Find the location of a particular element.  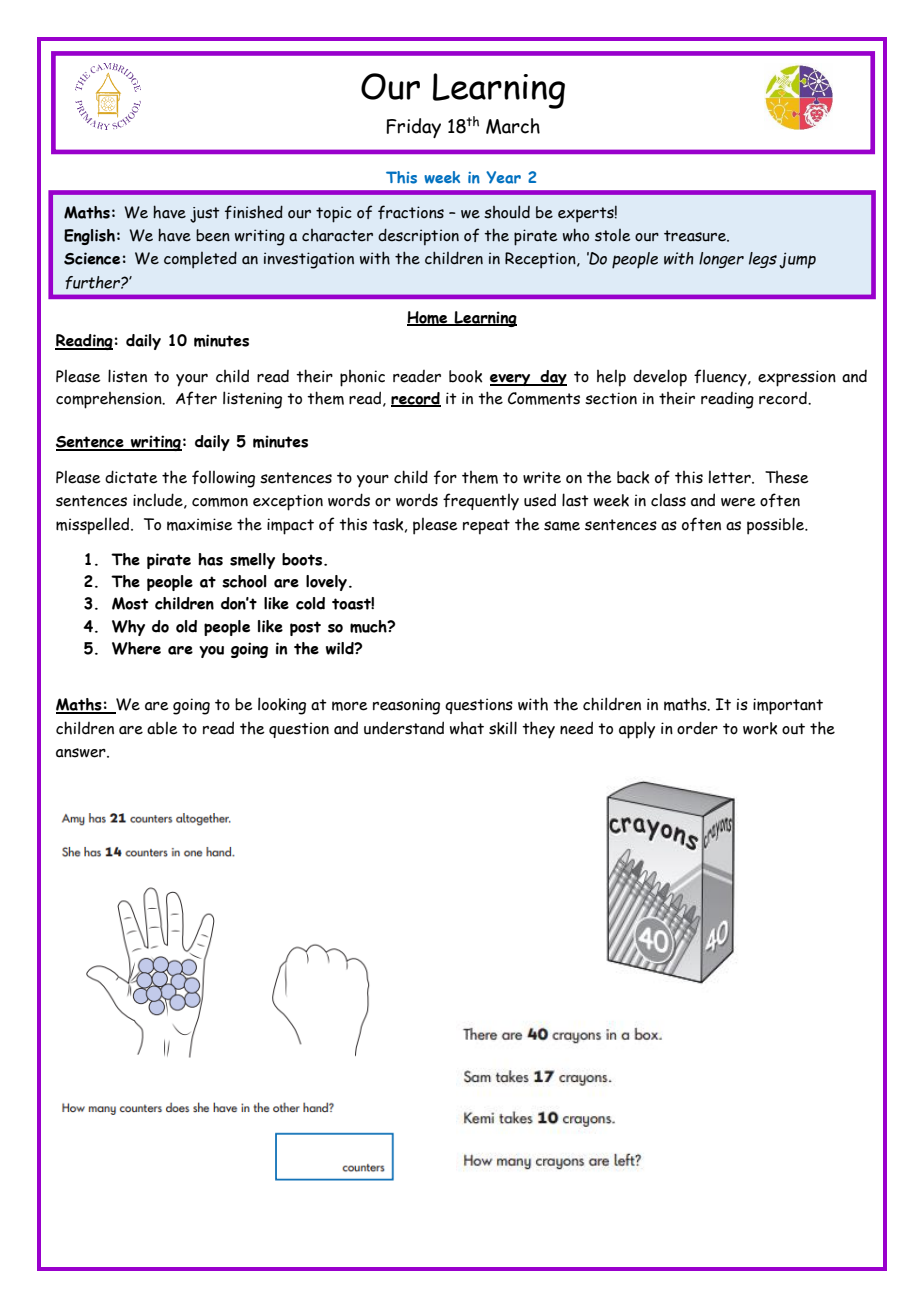

order is located at coordinates (697, 728).
